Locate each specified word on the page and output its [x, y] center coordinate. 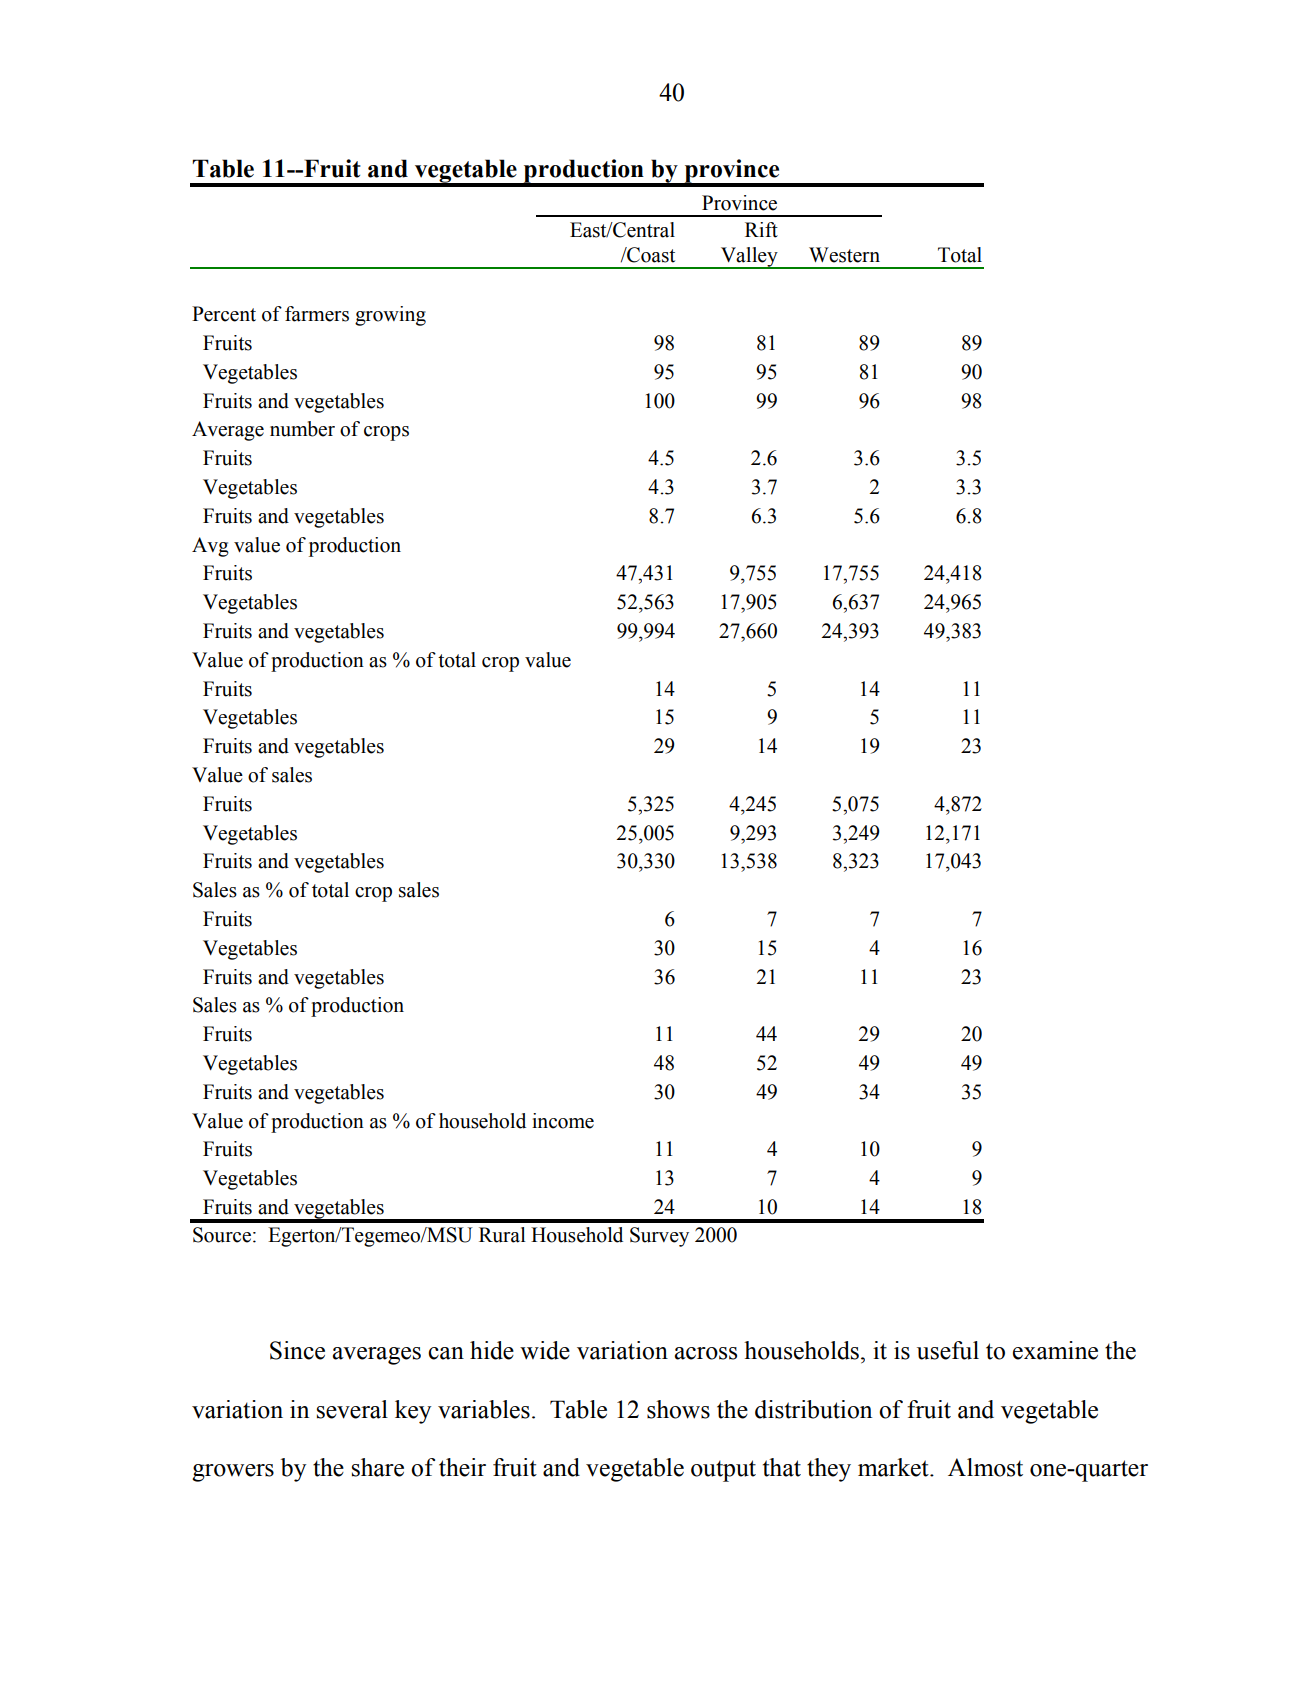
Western [844, 255]
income [563, 1121]
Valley [749, 258]
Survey [659, 1237]
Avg [210, 547]
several [352, 1409]
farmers [317, 314]
